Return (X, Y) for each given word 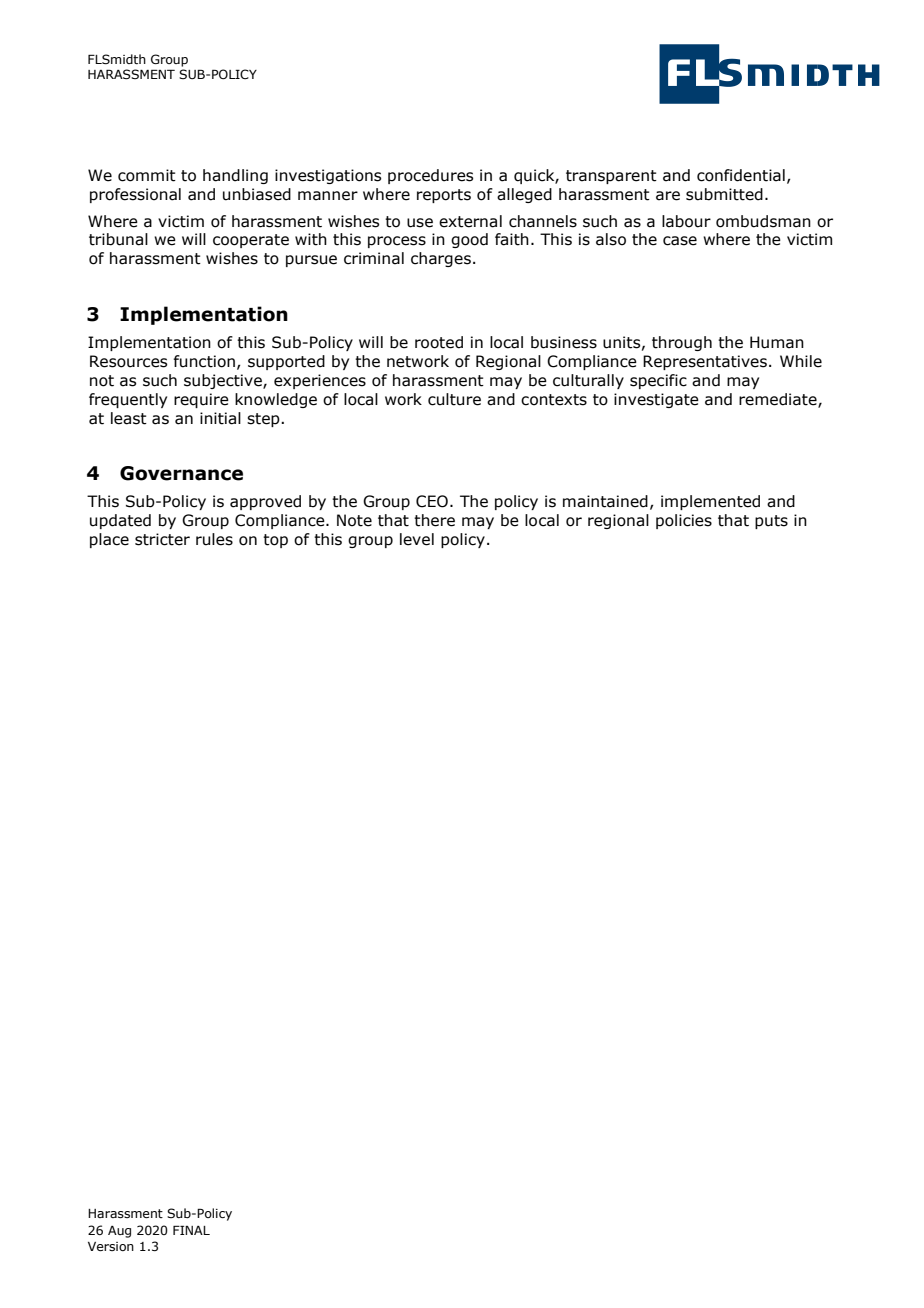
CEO (432, 501)
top (275, 541)
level (417, 539)
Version (111, 1246)
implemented (710, 502)
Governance (181, 473)
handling (235, 176)
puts (771, 522)
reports (444, 196)
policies (684, 521)
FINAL (191, 1230)
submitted (724, 194)
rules (214, 539)
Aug (119, 1232)
